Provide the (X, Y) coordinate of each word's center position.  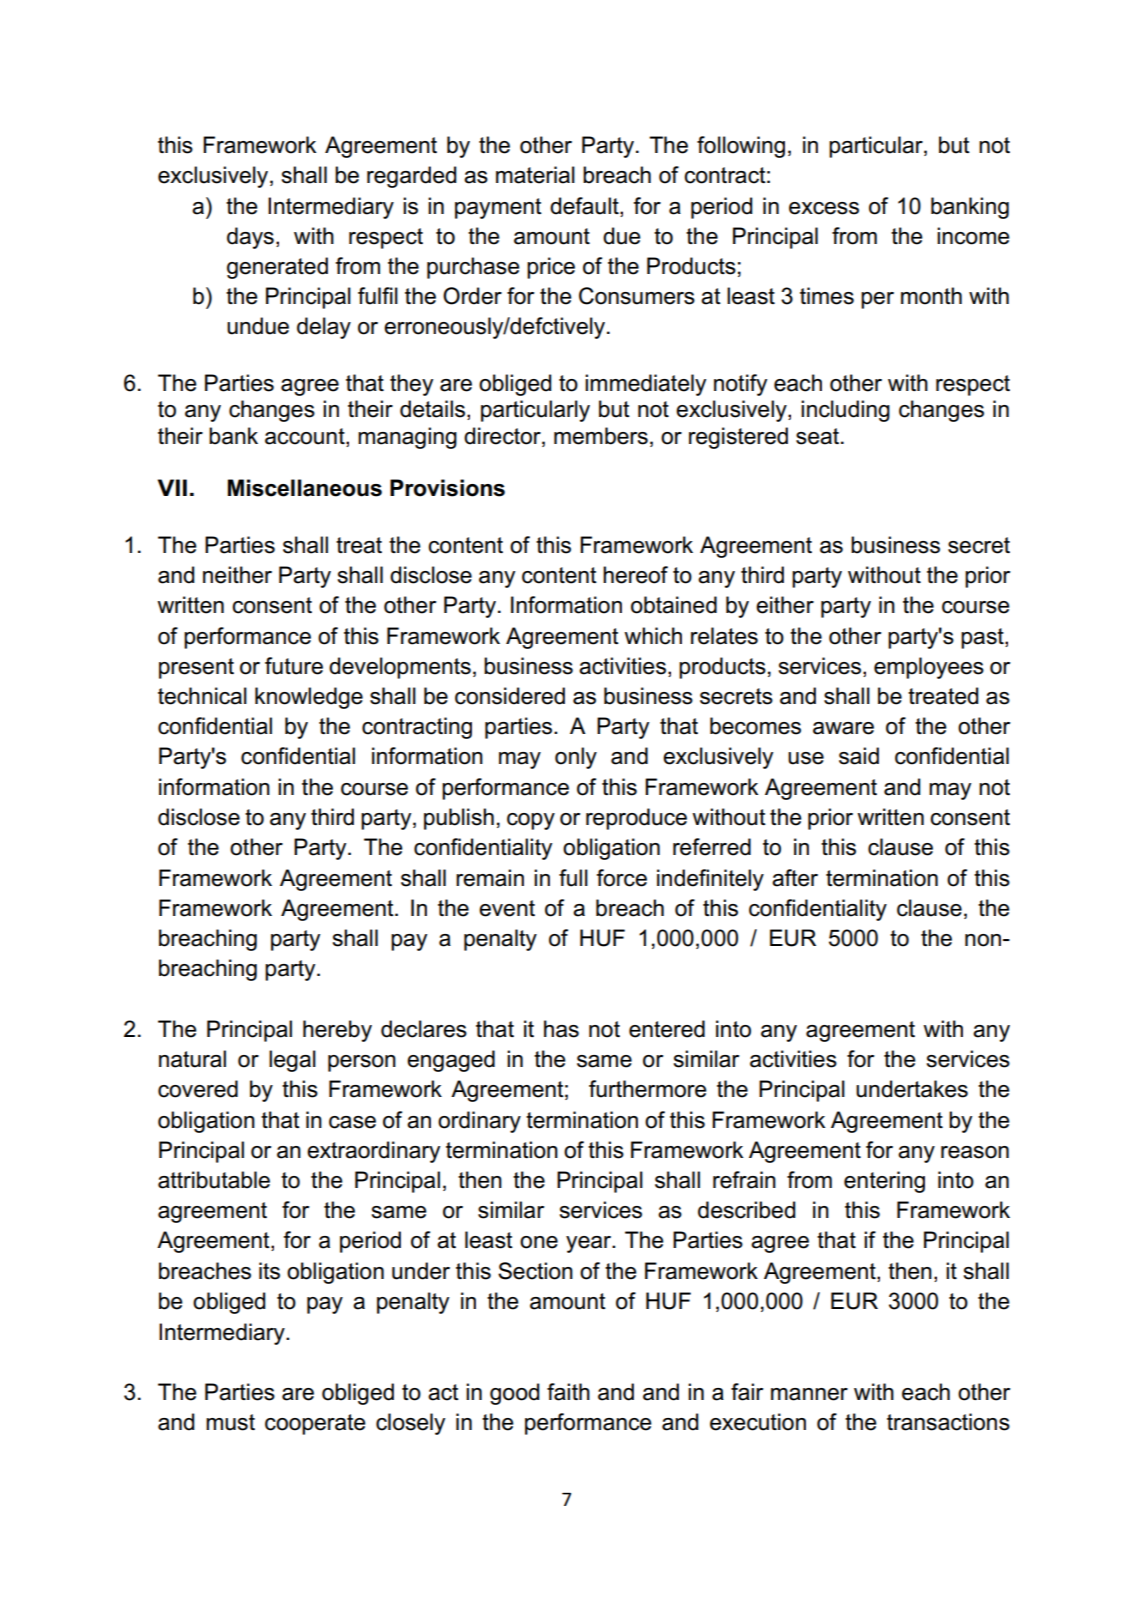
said (859, 756)
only (576, 758)
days (250, 238)
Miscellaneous (305, 488)
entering (884, 1182)
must (230, 1422)
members (601, 436)
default (585, 206)
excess (824, 208)
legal (292, 1061)
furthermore (648, 1089)
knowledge (309, 698)
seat (817, 436)
